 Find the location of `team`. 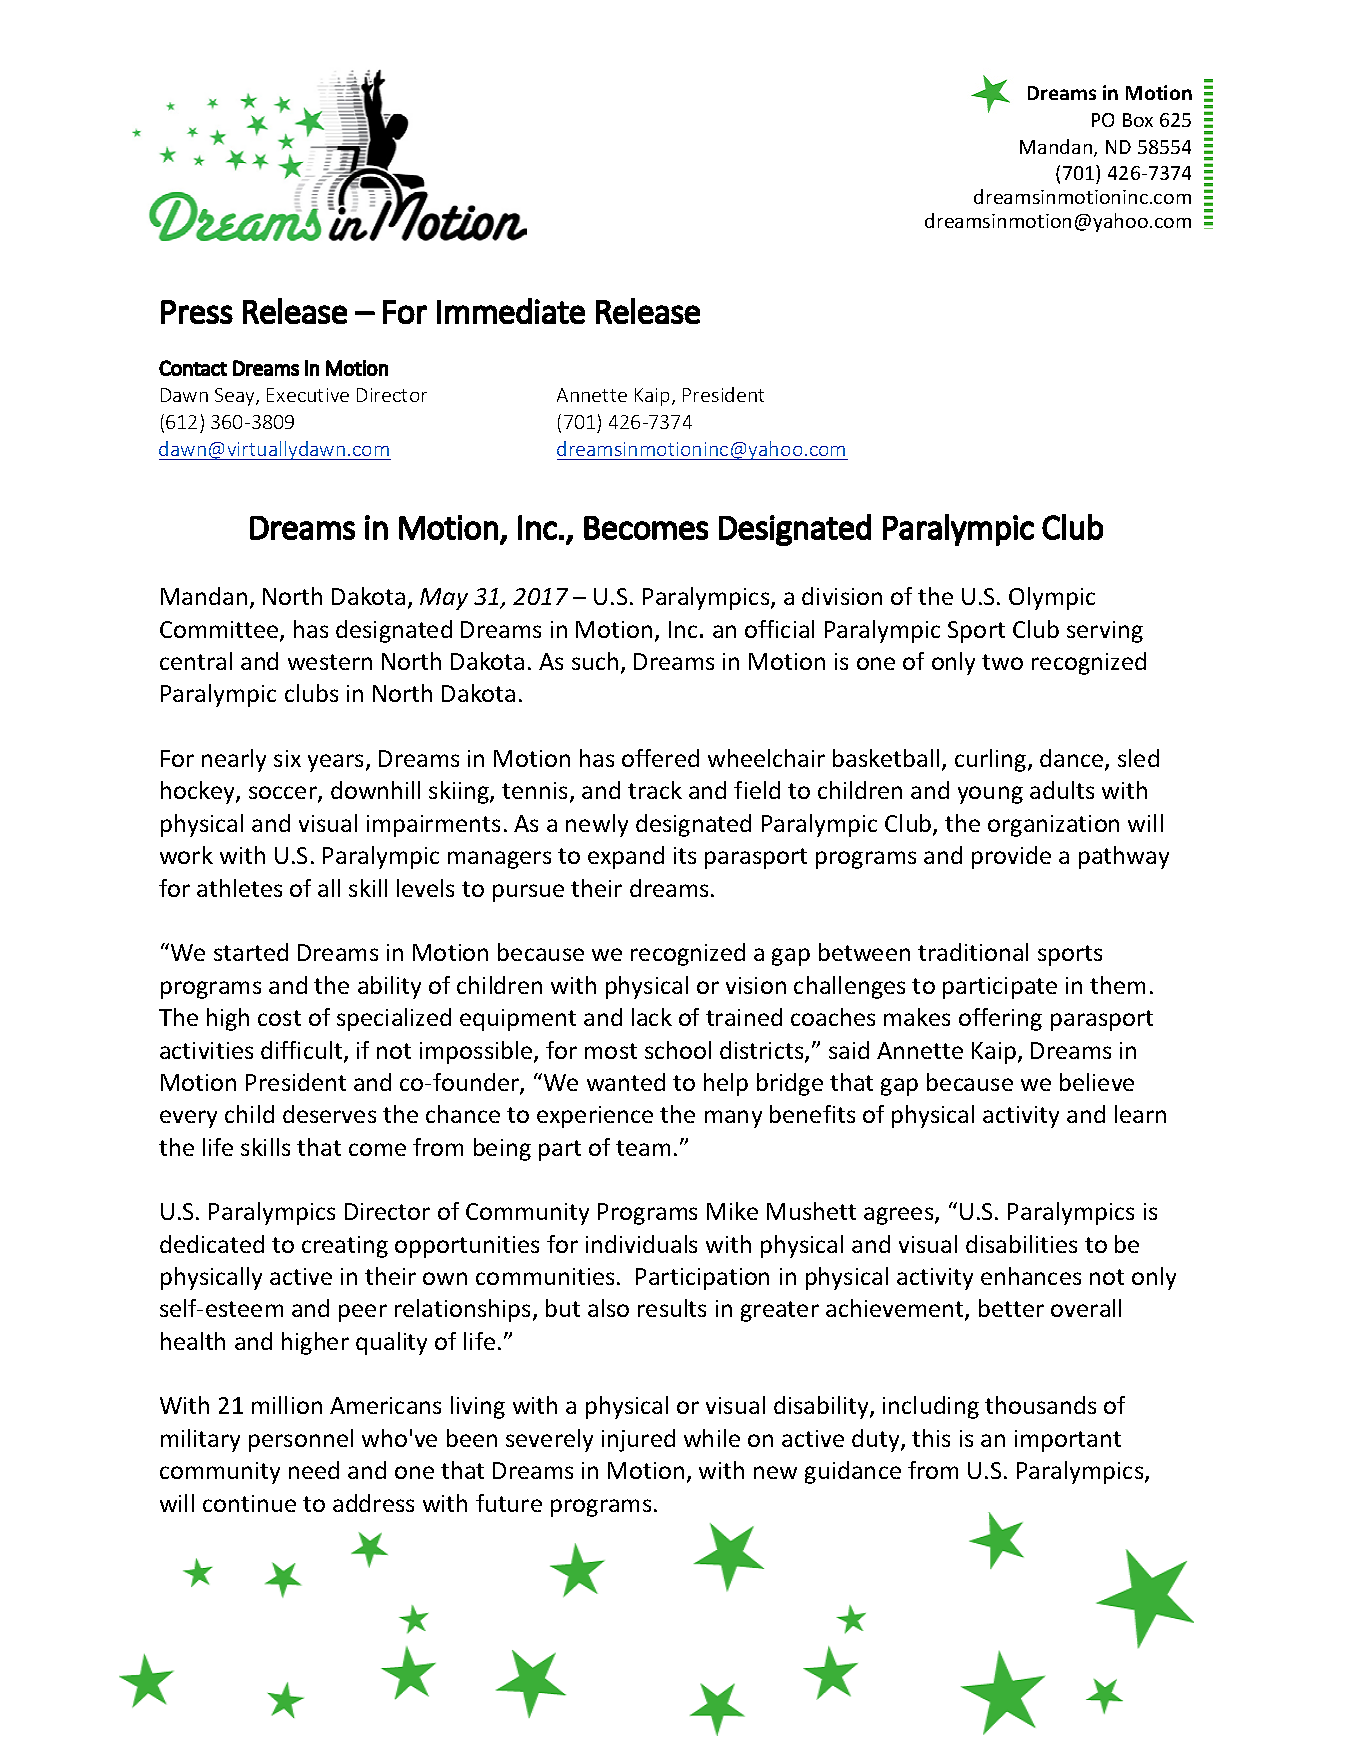

team is located at coordinates (643, 1148).
